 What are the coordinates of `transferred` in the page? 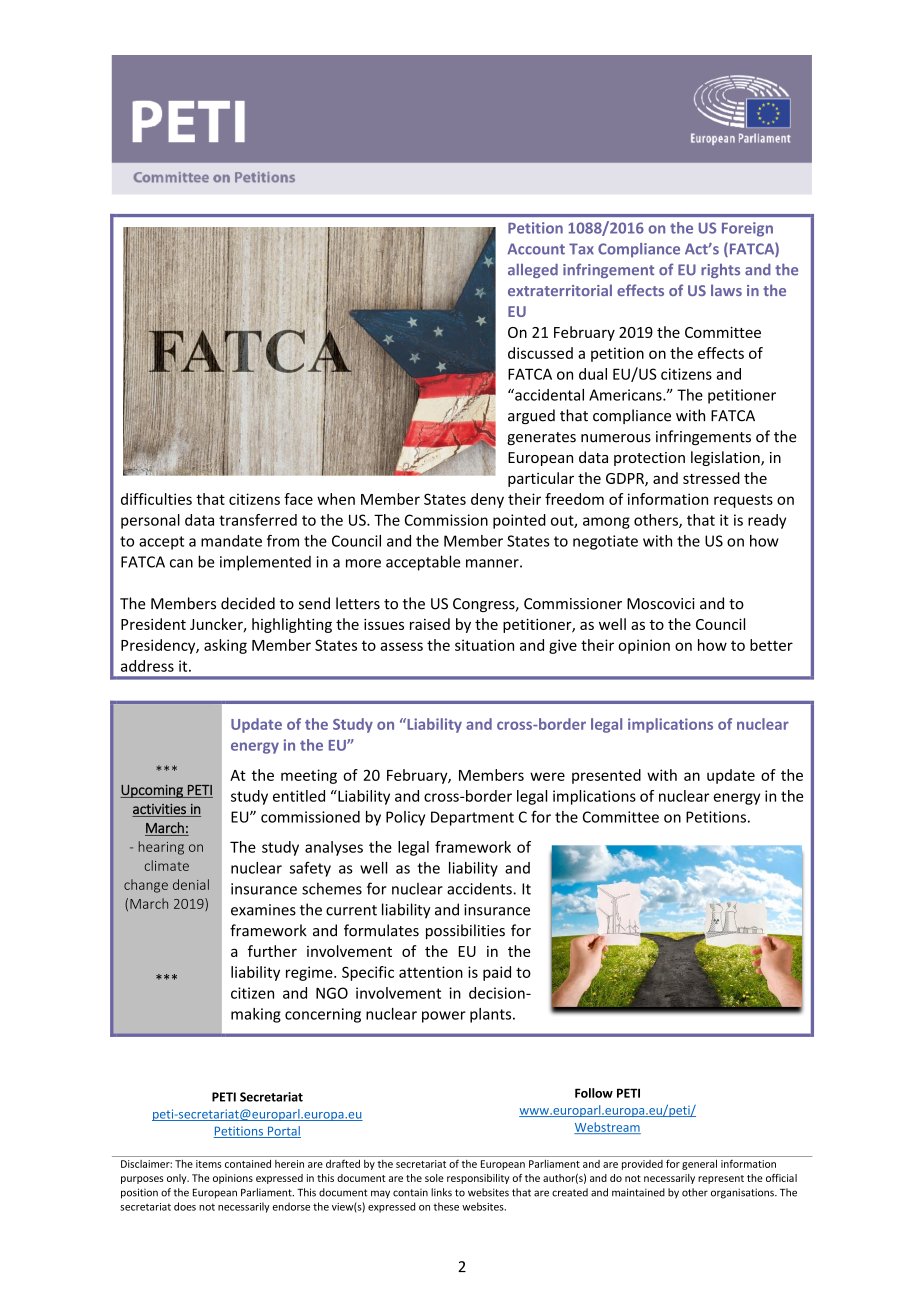 It's located at (258, 520).
